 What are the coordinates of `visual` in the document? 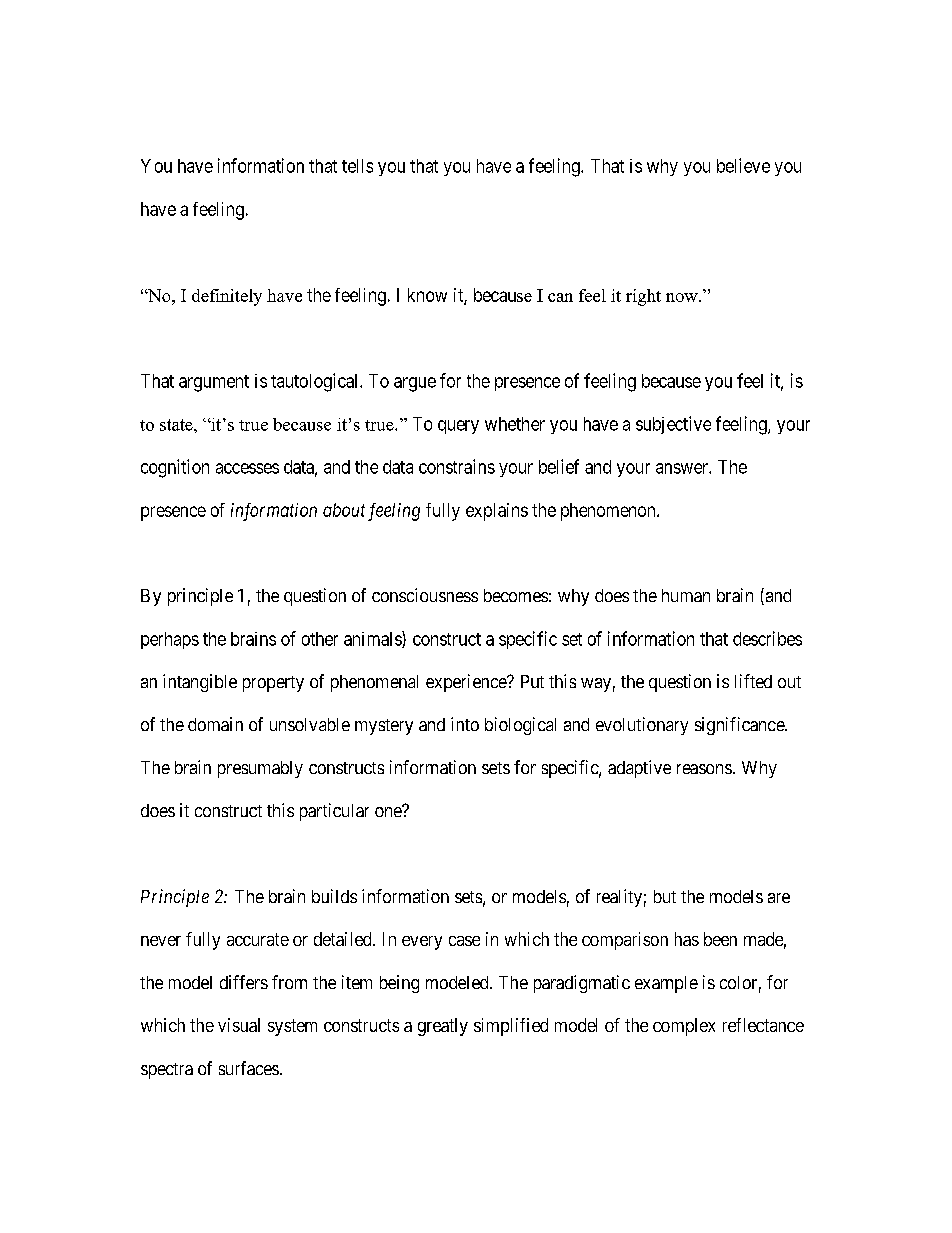 It's located at (239, 1025).
